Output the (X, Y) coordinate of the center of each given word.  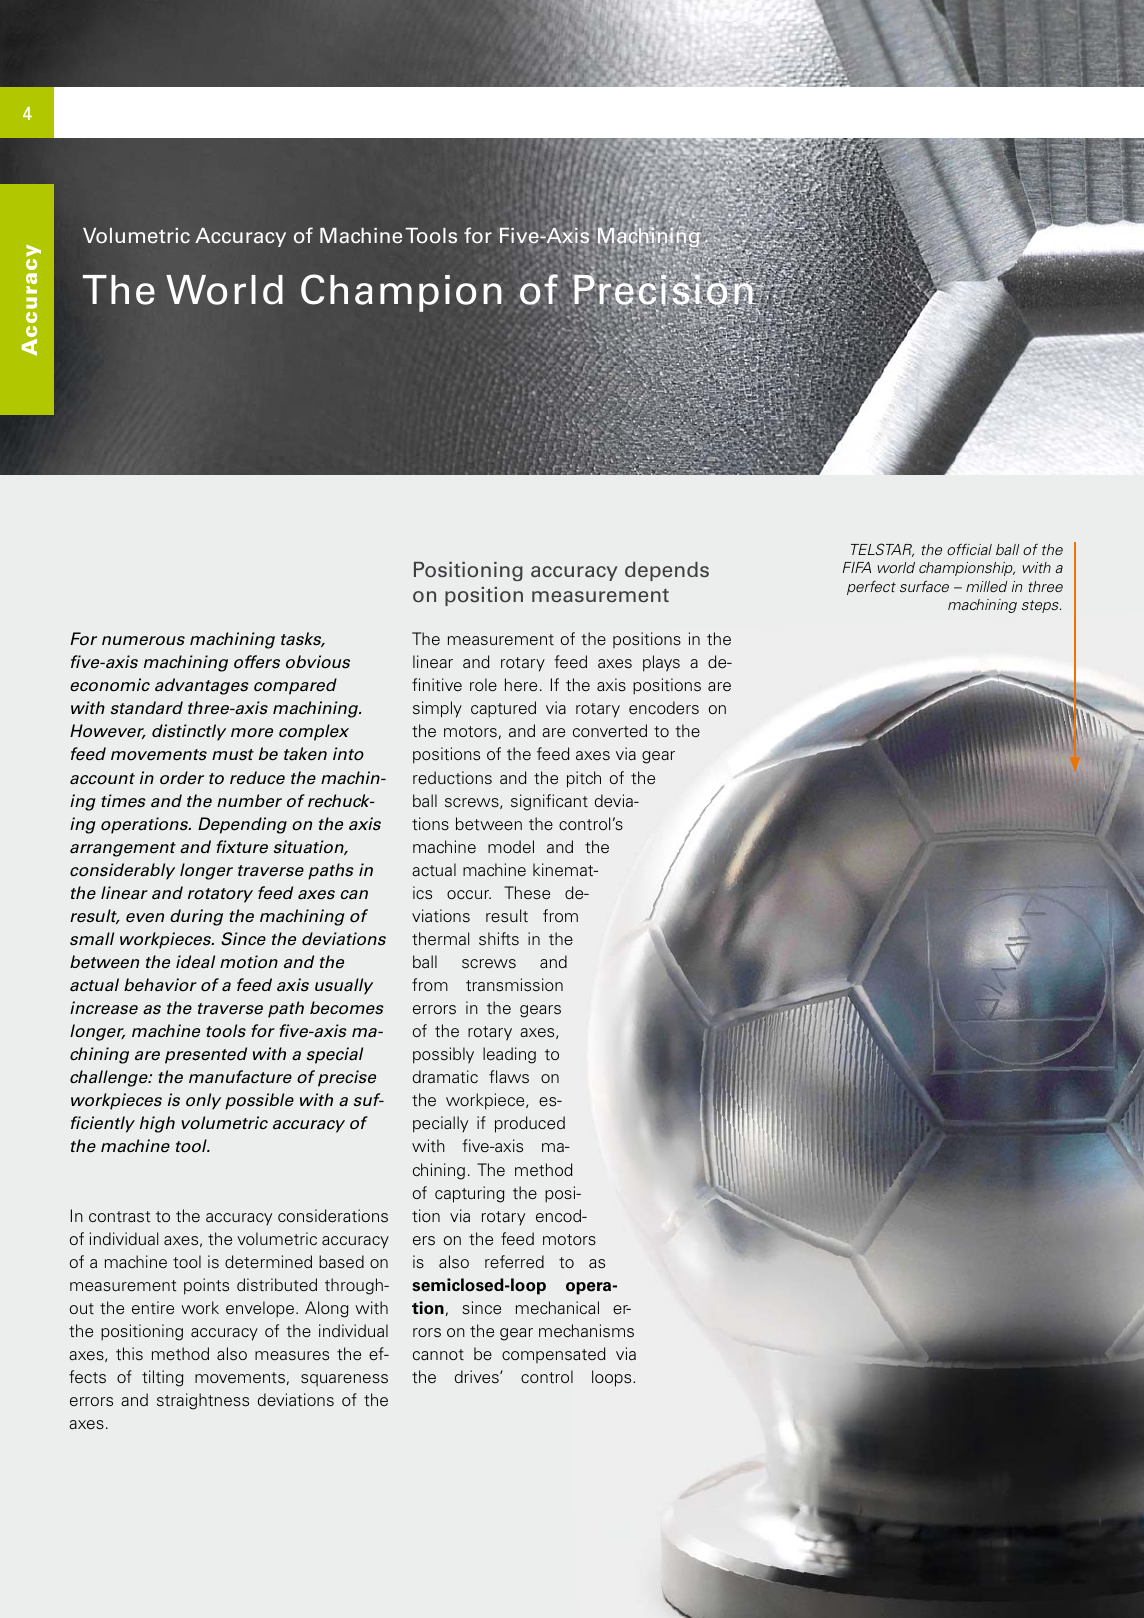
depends (667, 571)
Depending (242, 825)
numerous (143, 641)
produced (530, 1124)
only (203, 1101)
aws (514, 1079)
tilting (162, 1378)
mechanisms (586, 1331)
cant (572, 802)
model (511, 846)
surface (924, 586)
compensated (554, 1355)
